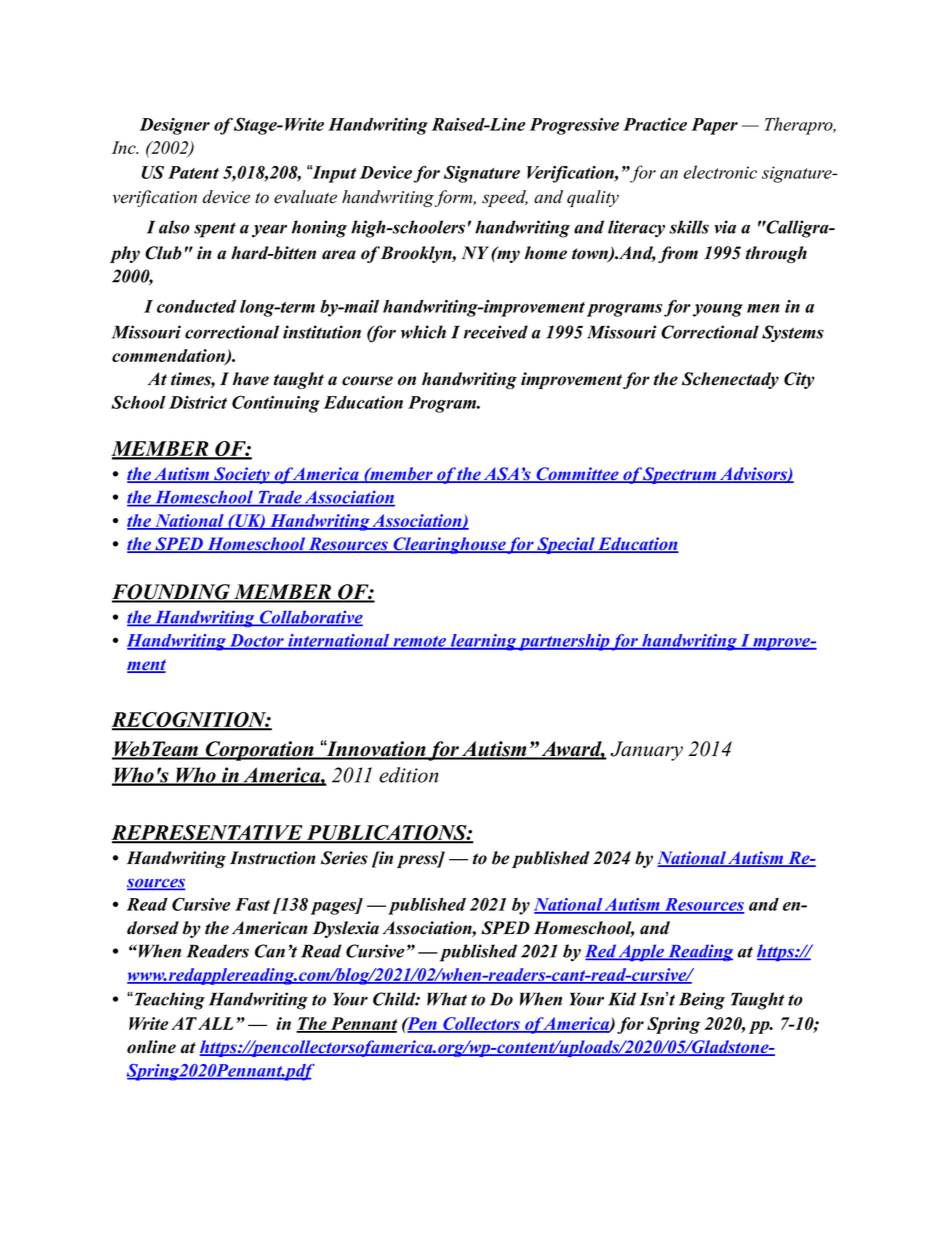 The height and width of the screenshot is (1233, 952). Describe the element at coordinates (730, 380) in the screenshot. I see `Schenectady` at that location.
